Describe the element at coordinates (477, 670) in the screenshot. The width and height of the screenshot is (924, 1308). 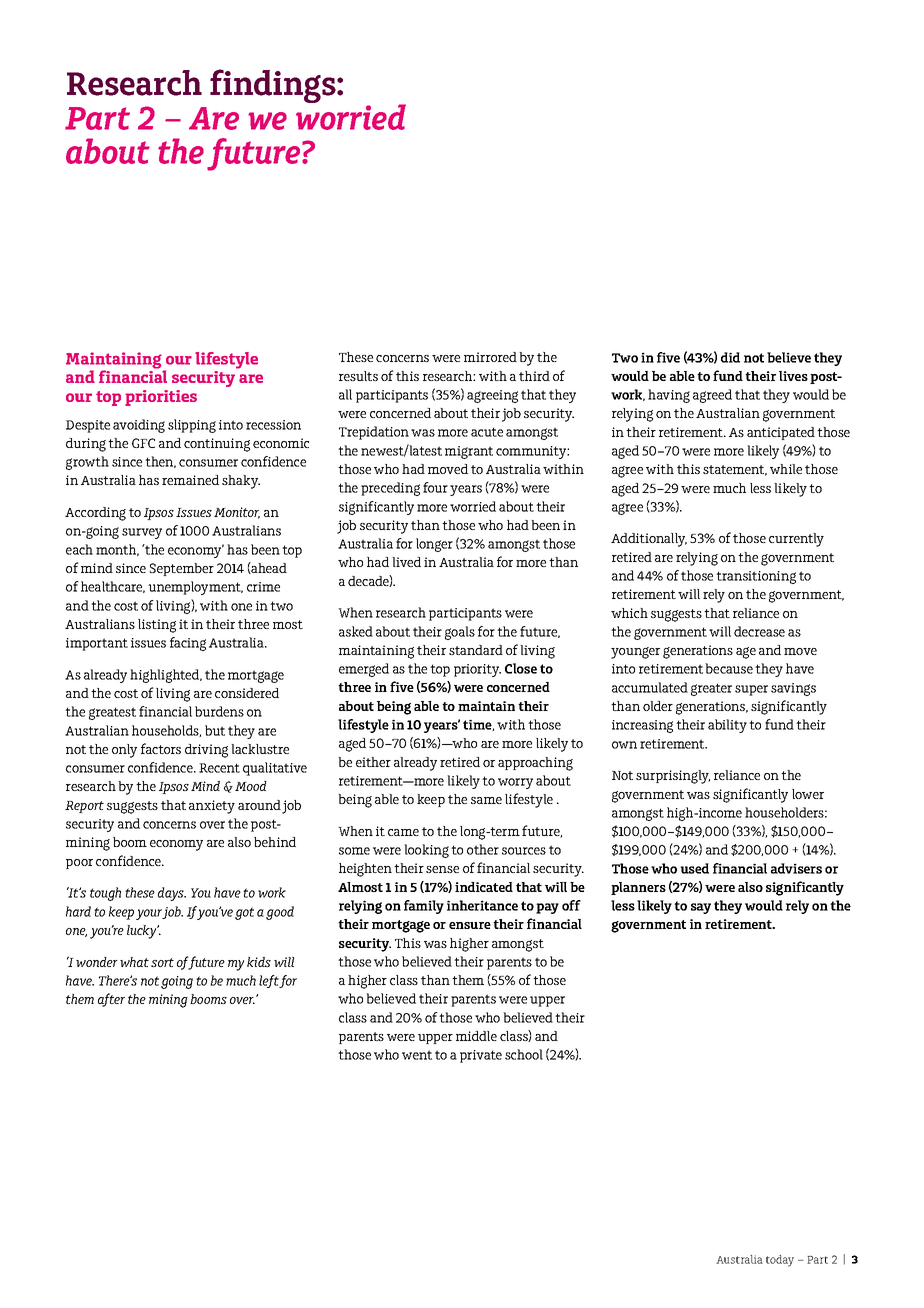
I see `priority` at that location.
